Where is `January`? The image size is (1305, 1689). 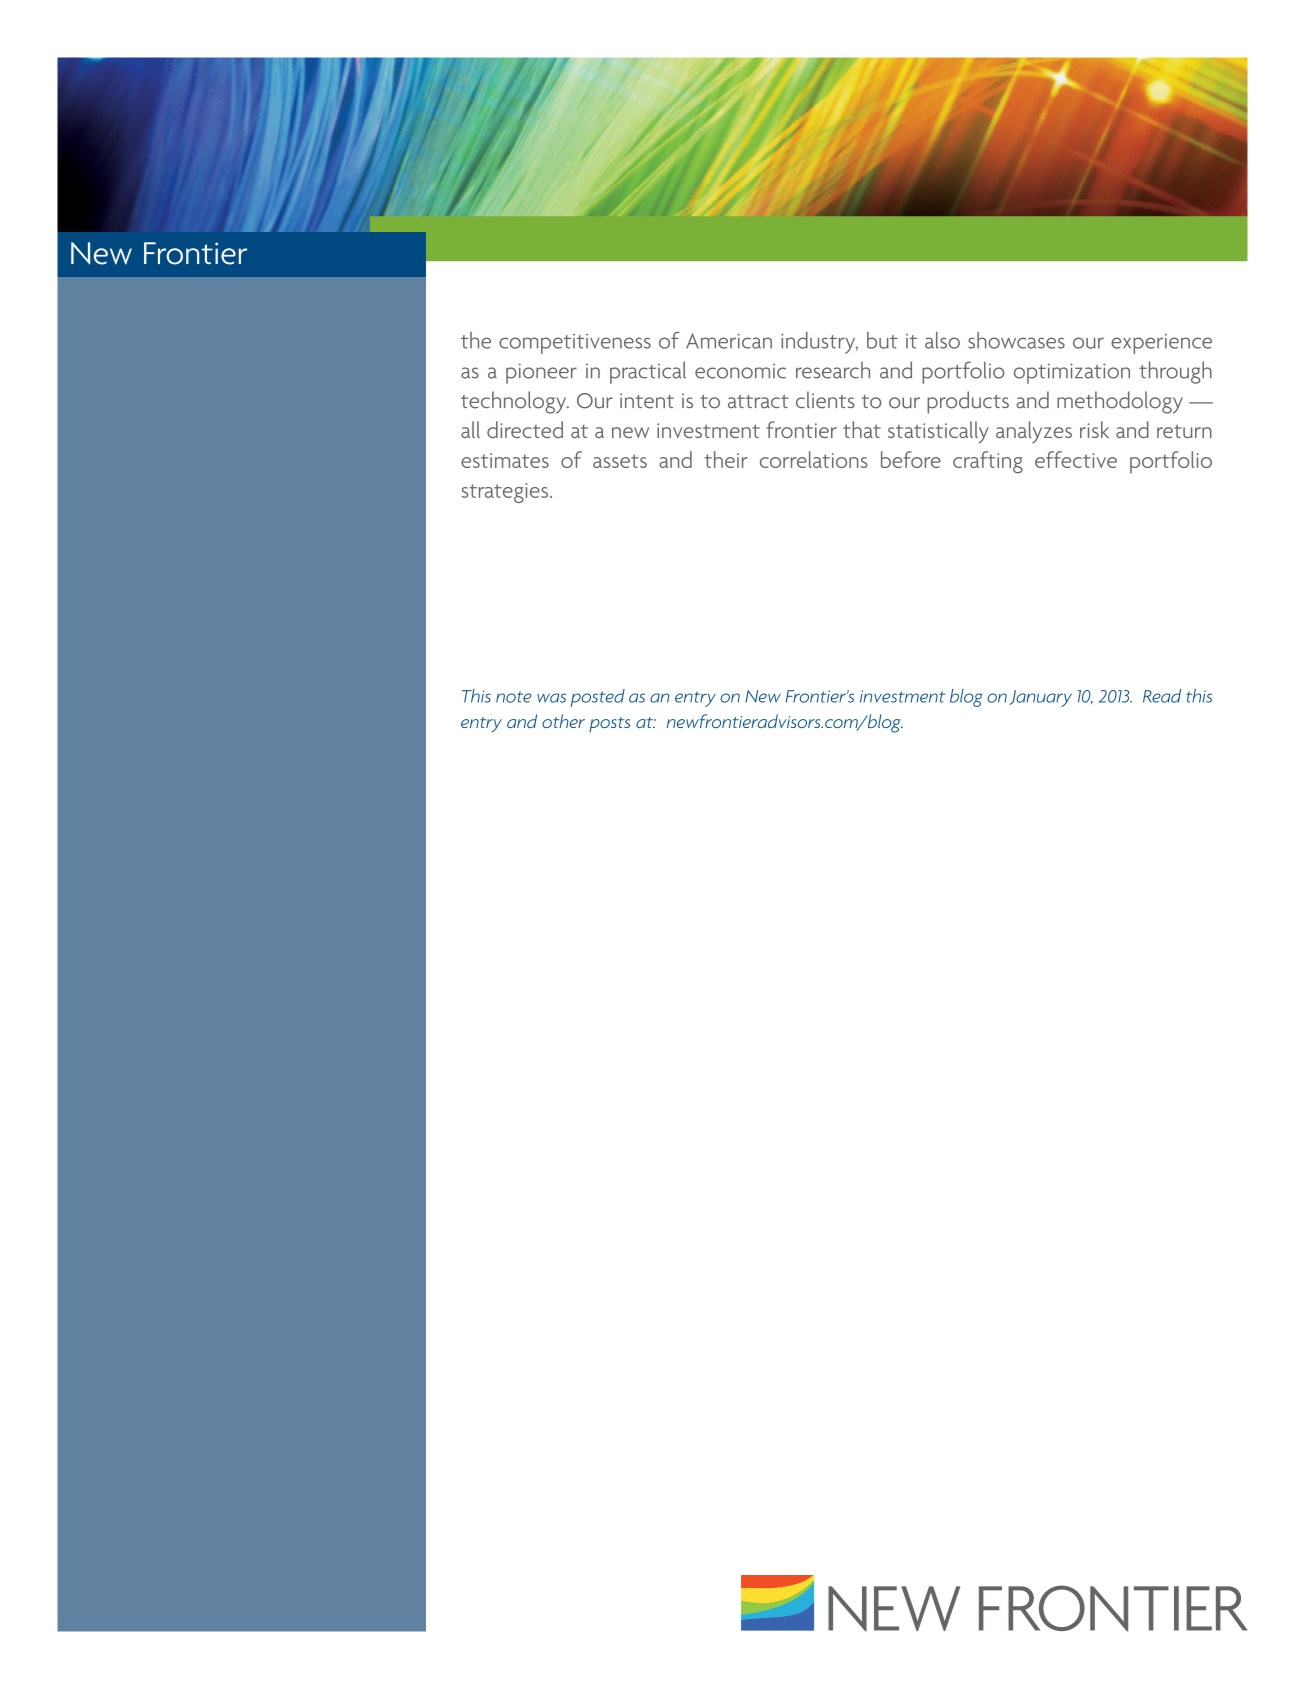 January is located at coordinates (1040, 698).
